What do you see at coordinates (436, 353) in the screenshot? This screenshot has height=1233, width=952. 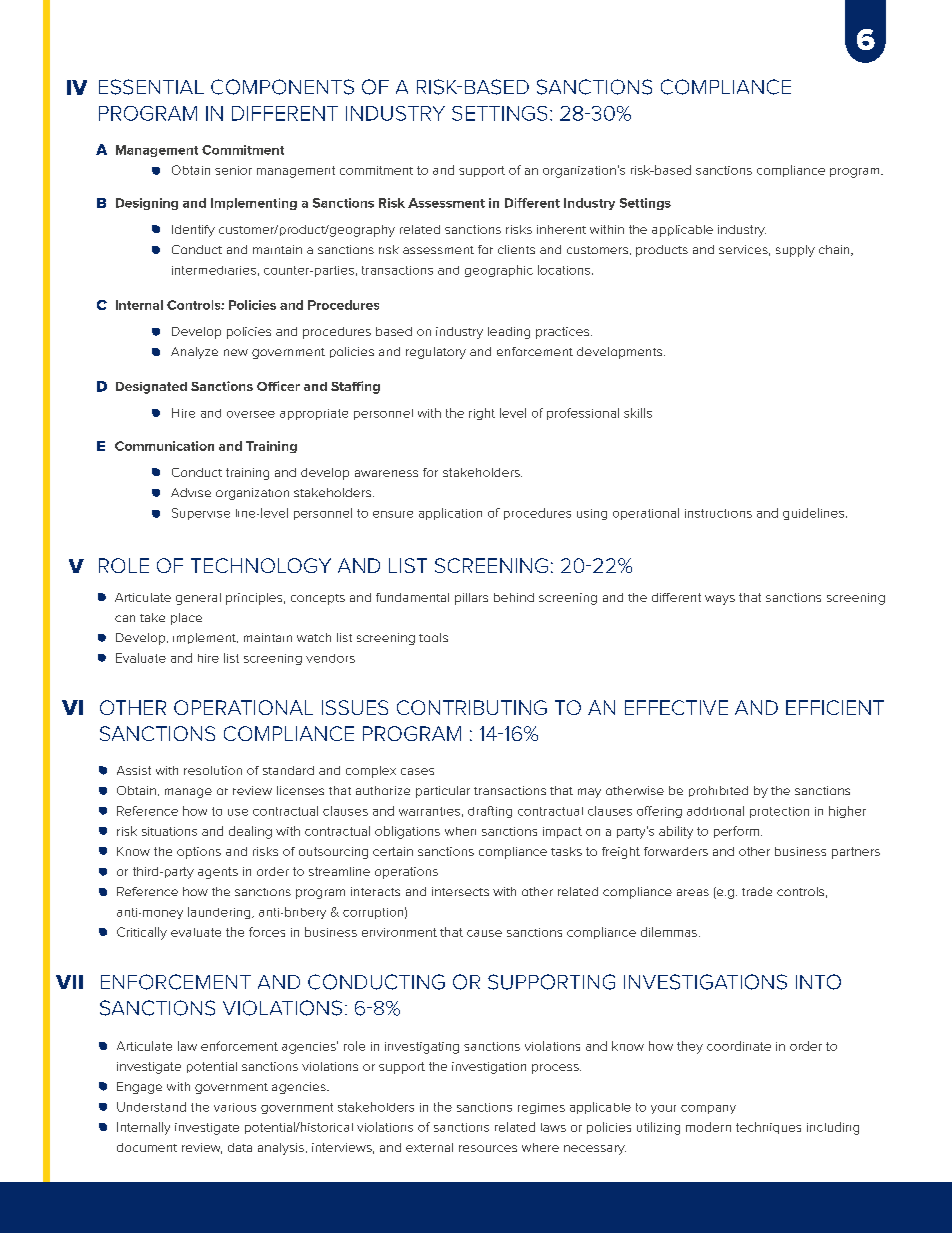 I see `regulatory` at bounding box center [436, 353].
